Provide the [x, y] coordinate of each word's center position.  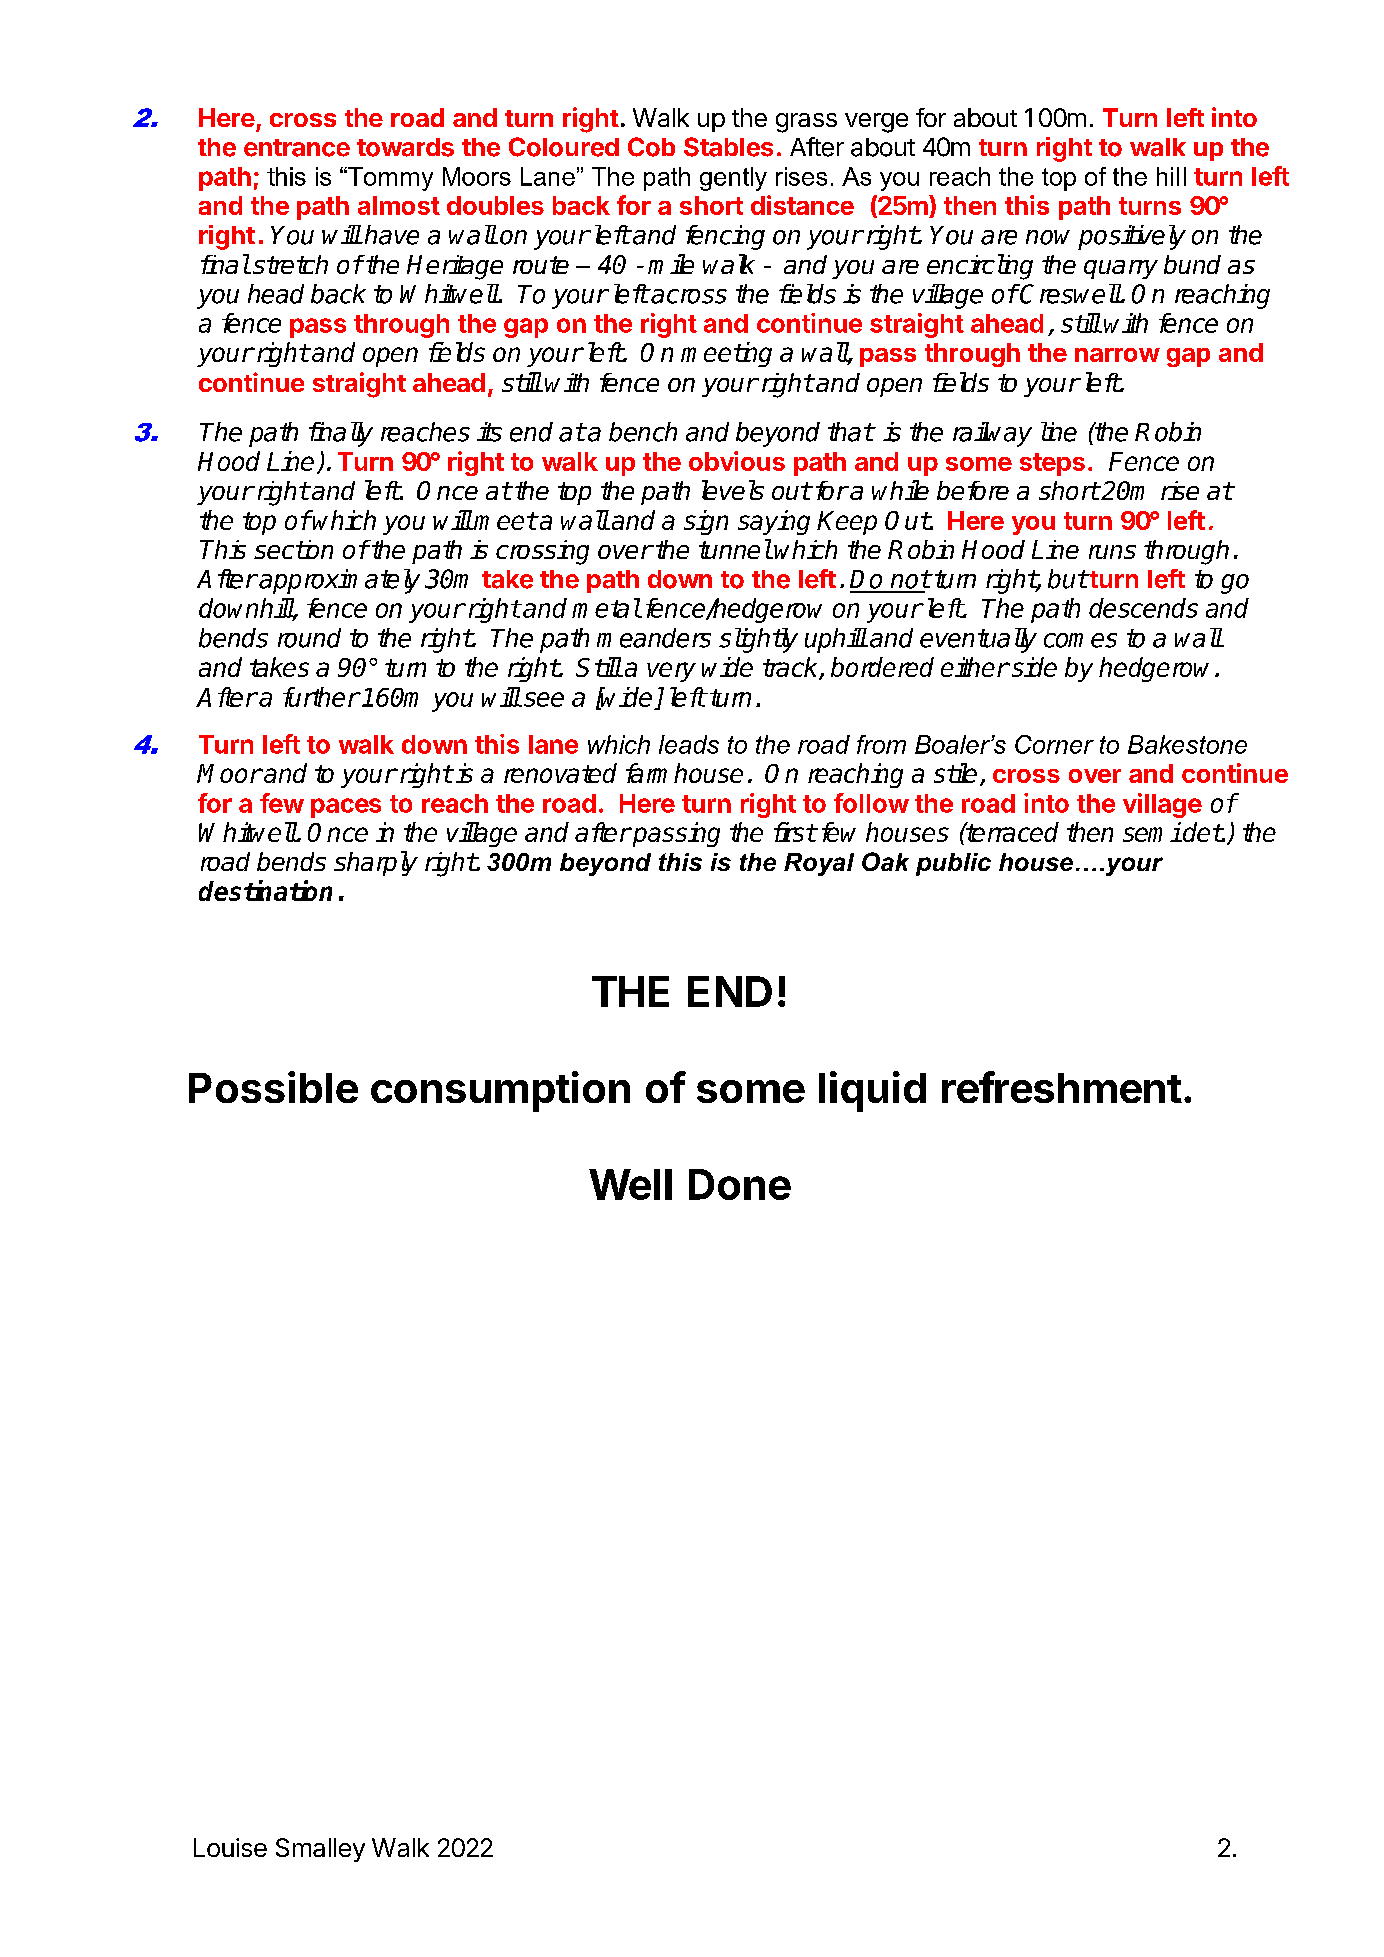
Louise [230, 1847]
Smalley [320, 1850]
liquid [872, 1091]
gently [733, 179]
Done [740, 1184]
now [1048, 237]
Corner [1054, 744]
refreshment [1062, 1087]
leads [689, 744]
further [321, 697]
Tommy [389, 179]
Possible [273, 1087]
